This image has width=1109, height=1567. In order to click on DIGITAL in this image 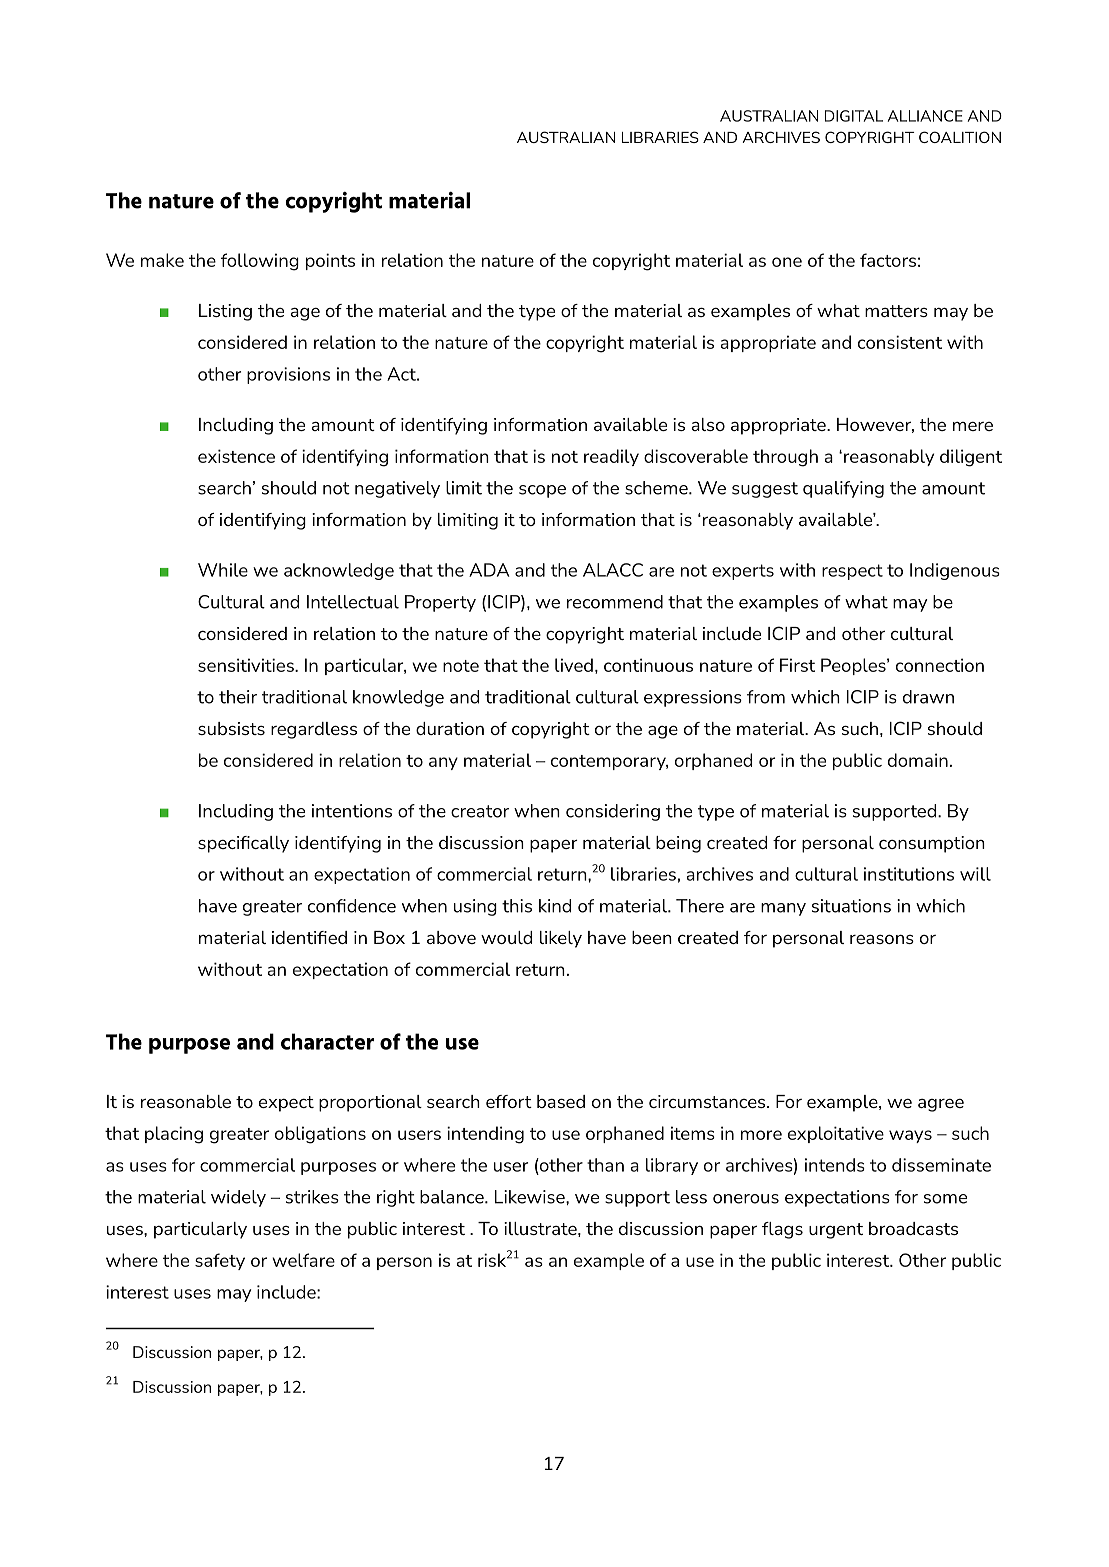, I will do `click(854, 116)`.
